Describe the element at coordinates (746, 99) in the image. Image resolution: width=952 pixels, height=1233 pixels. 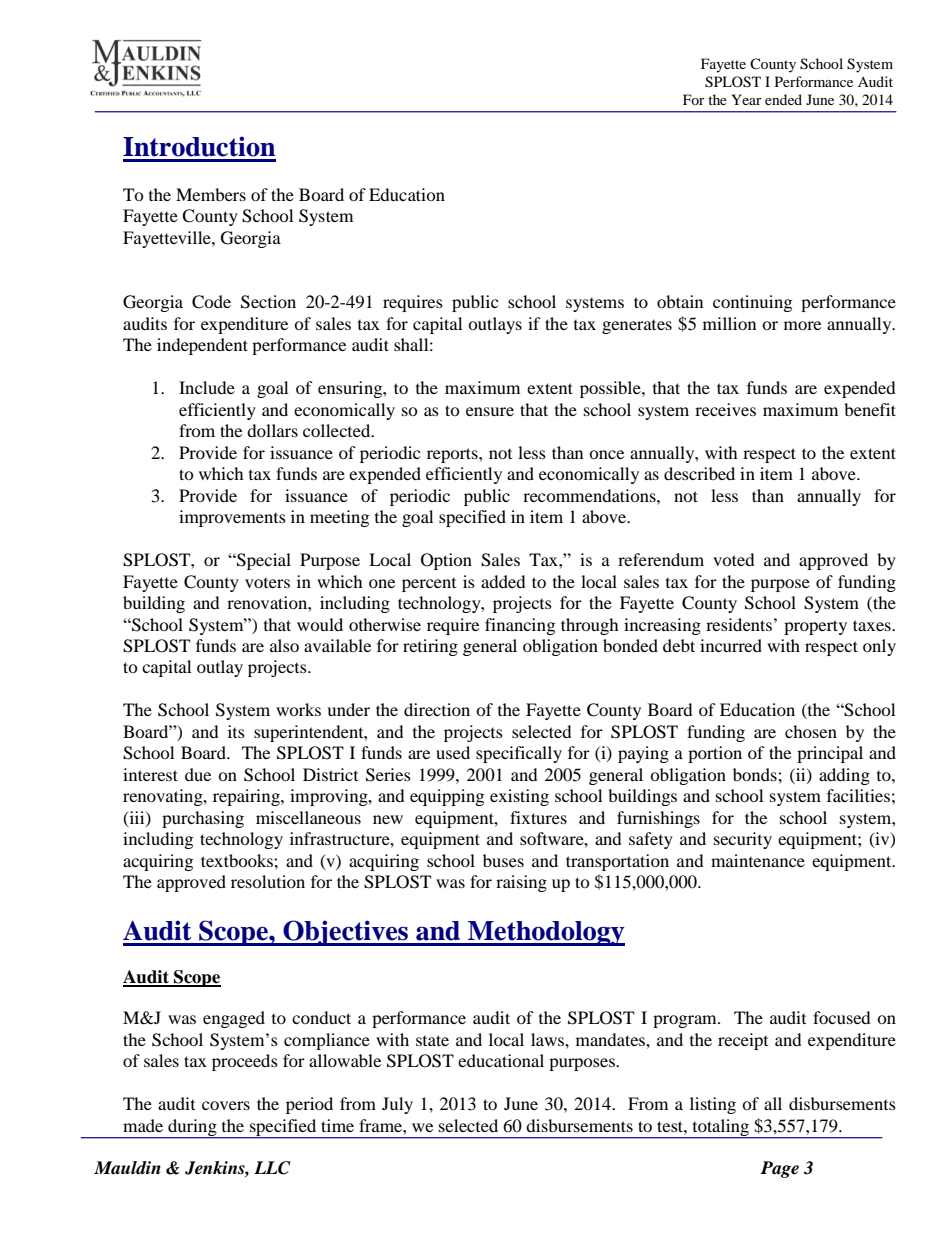
I see `Year` at that location.
